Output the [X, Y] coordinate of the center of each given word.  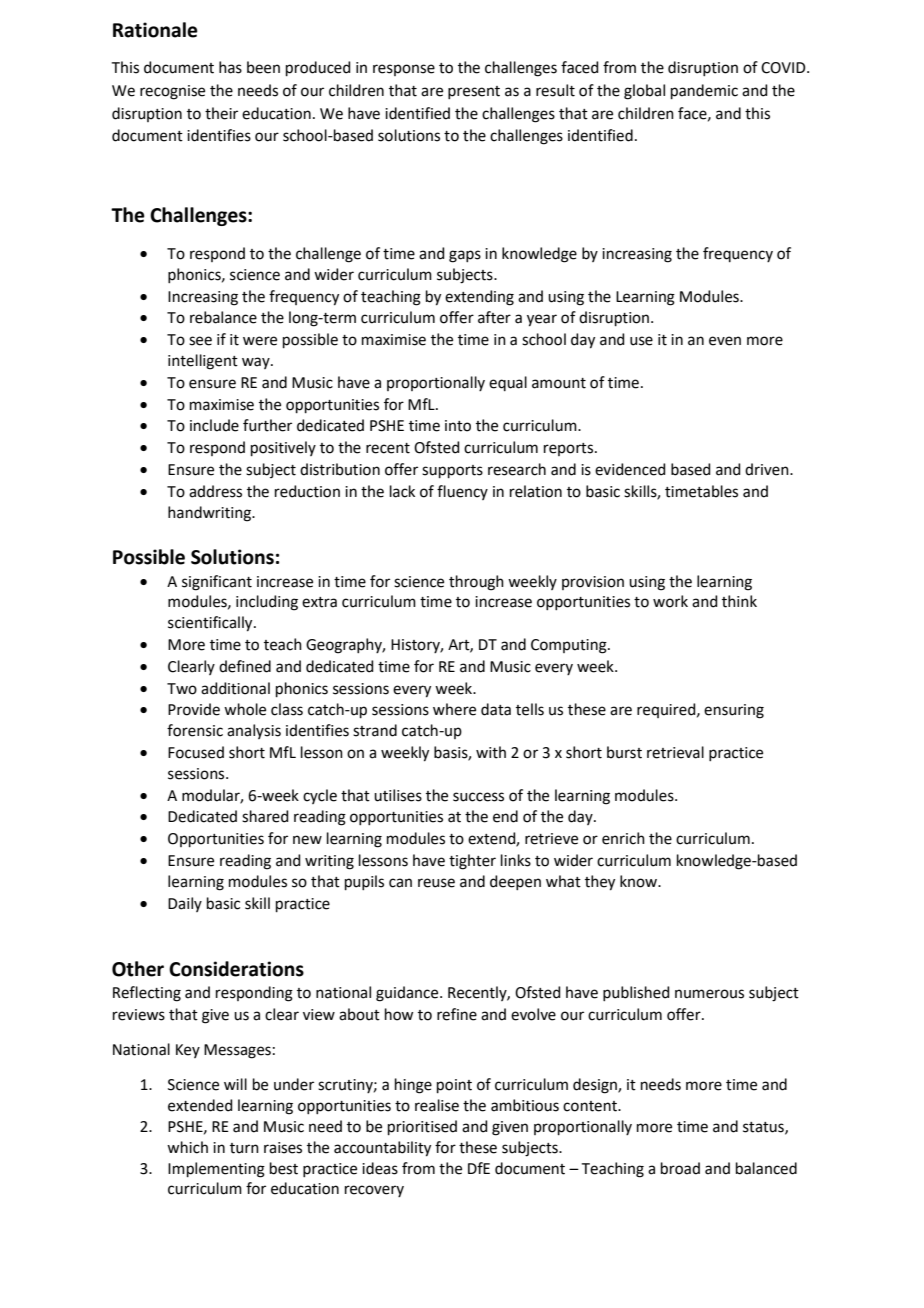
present [474, 92]
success [478, 797]
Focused [196, 752]
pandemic [704, 91]
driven [768, 469]
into [458, 426]
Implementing [216, 1170]
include [214, 425]
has [230, 67]
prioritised [422, 1127]
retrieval [675, 752]
